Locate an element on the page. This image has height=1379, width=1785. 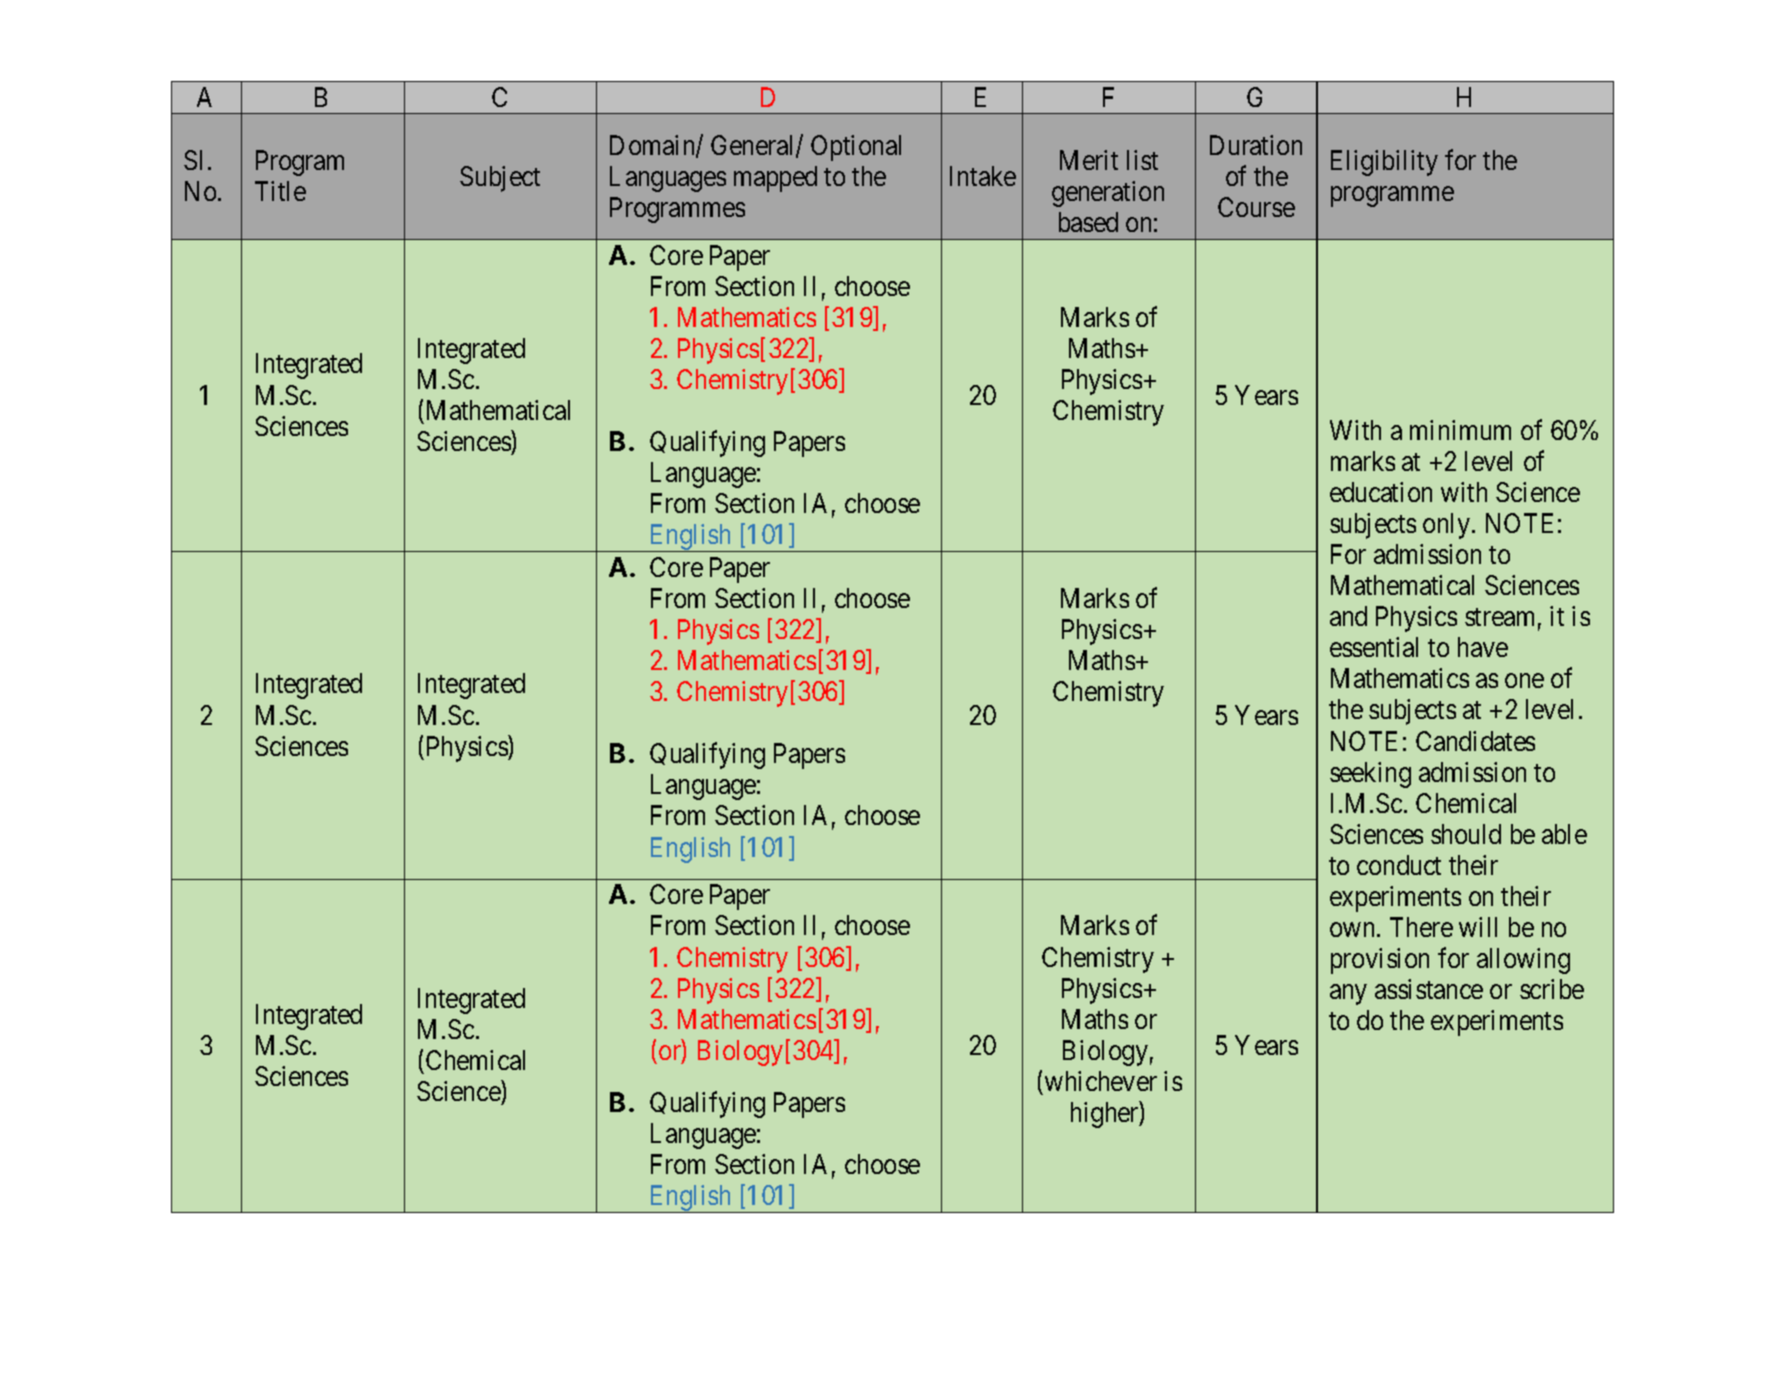
minimum is located at coordinates (1460, 430).
